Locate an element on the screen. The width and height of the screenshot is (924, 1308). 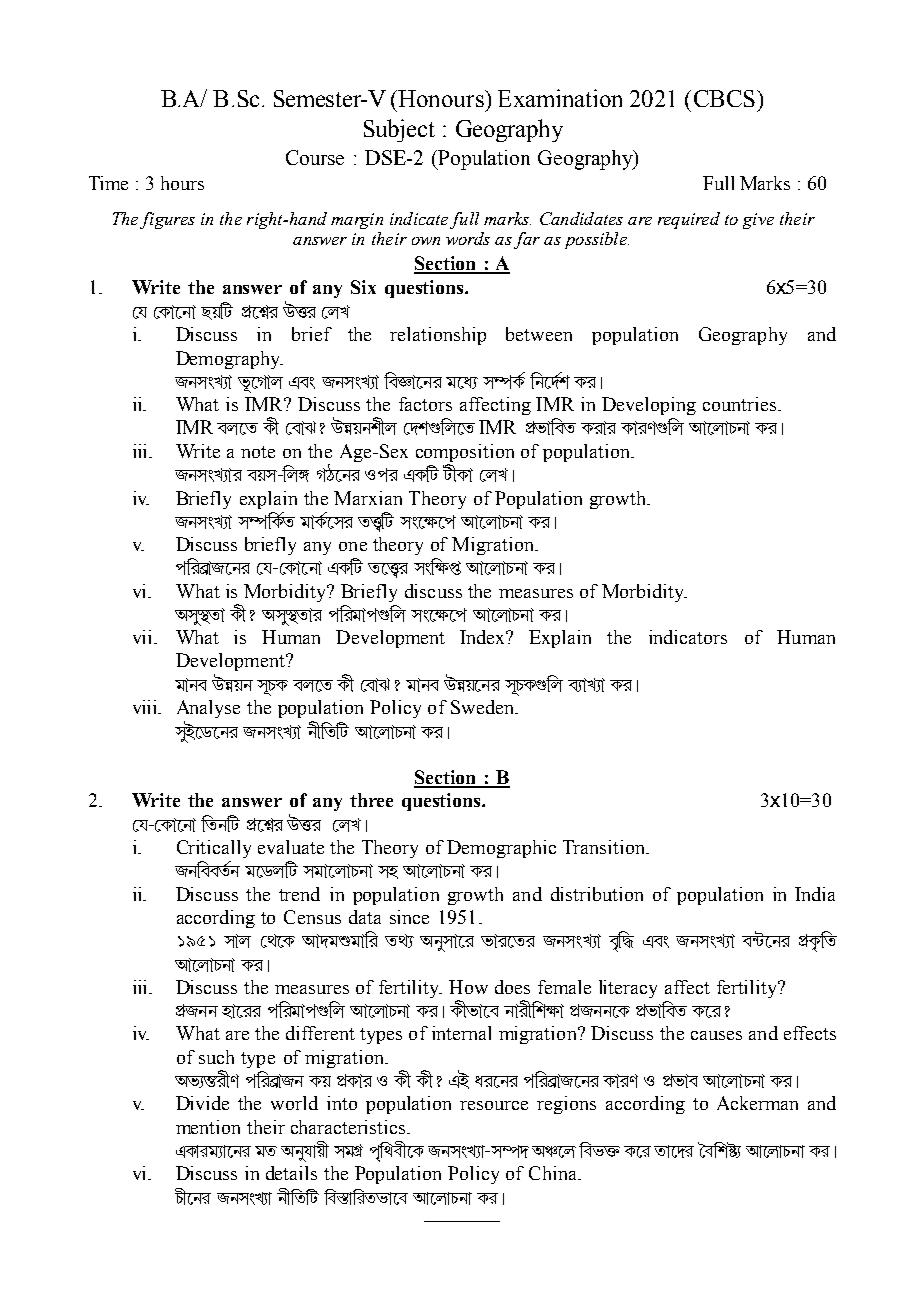
indicators is located at coordinates (688, 637).
